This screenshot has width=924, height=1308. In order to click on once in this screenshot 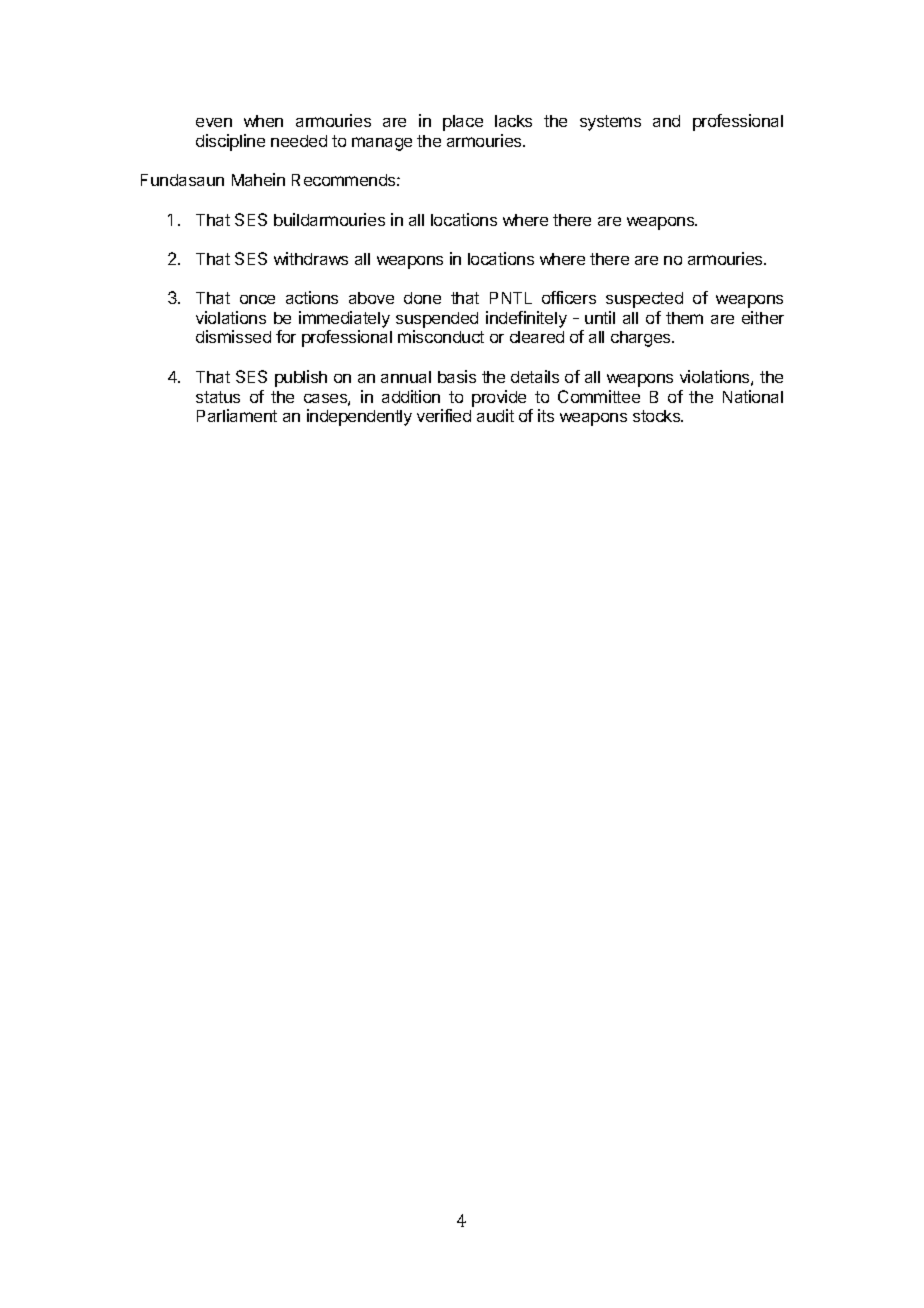, I will do `click(257, 299)`.
